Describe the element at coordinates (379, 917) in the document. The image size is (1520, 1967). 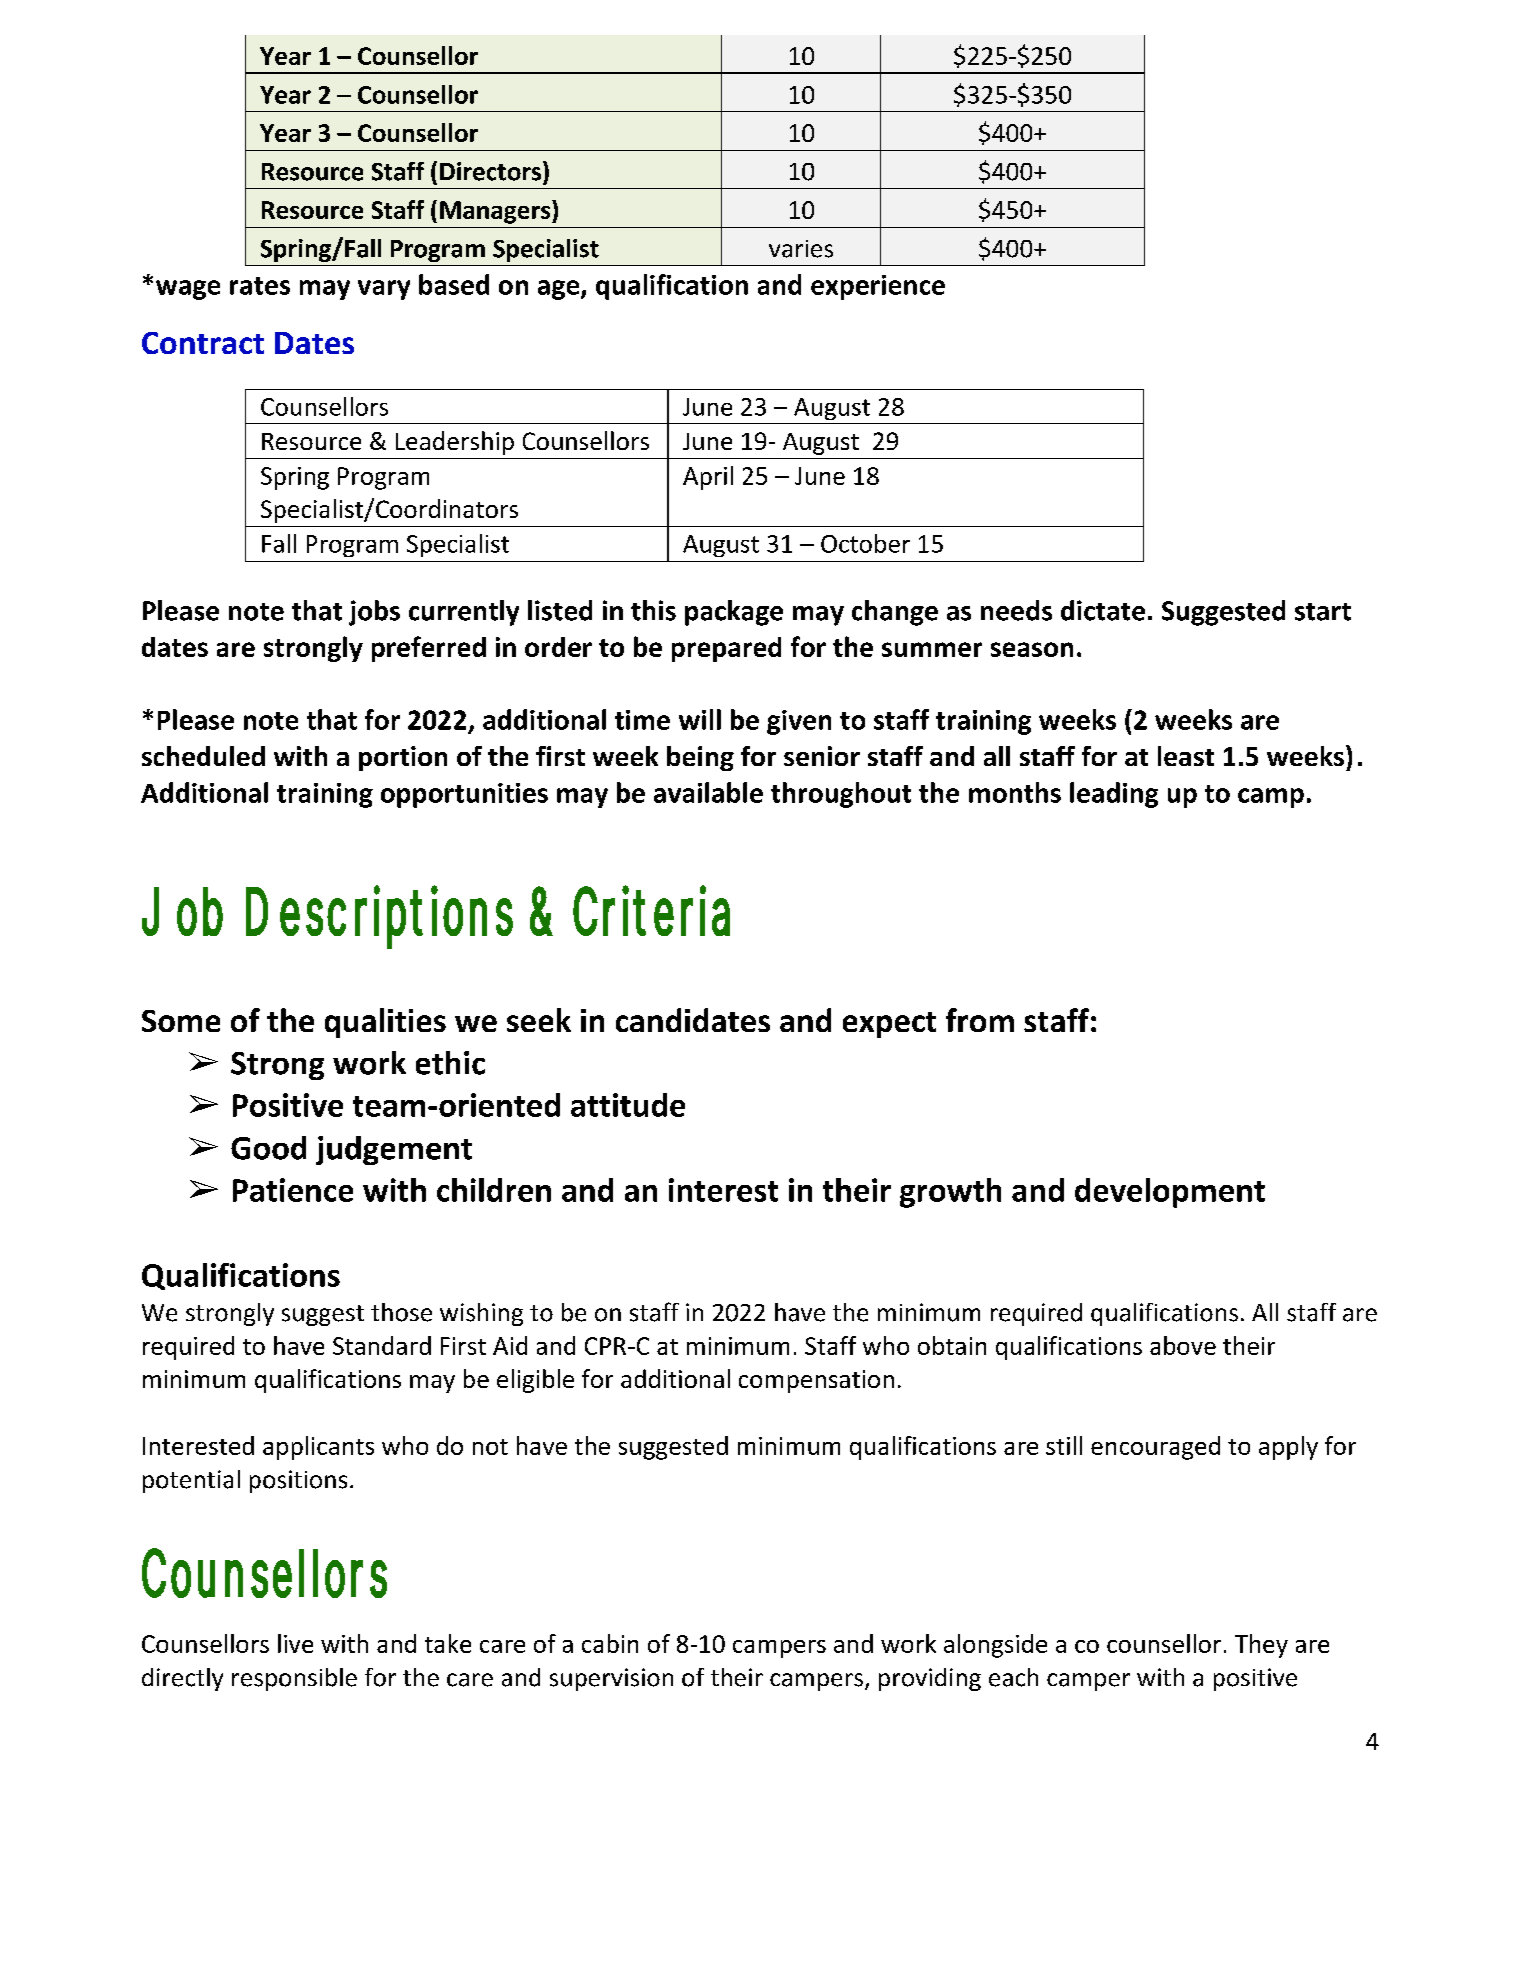
I see `Descriptions` at that location.
